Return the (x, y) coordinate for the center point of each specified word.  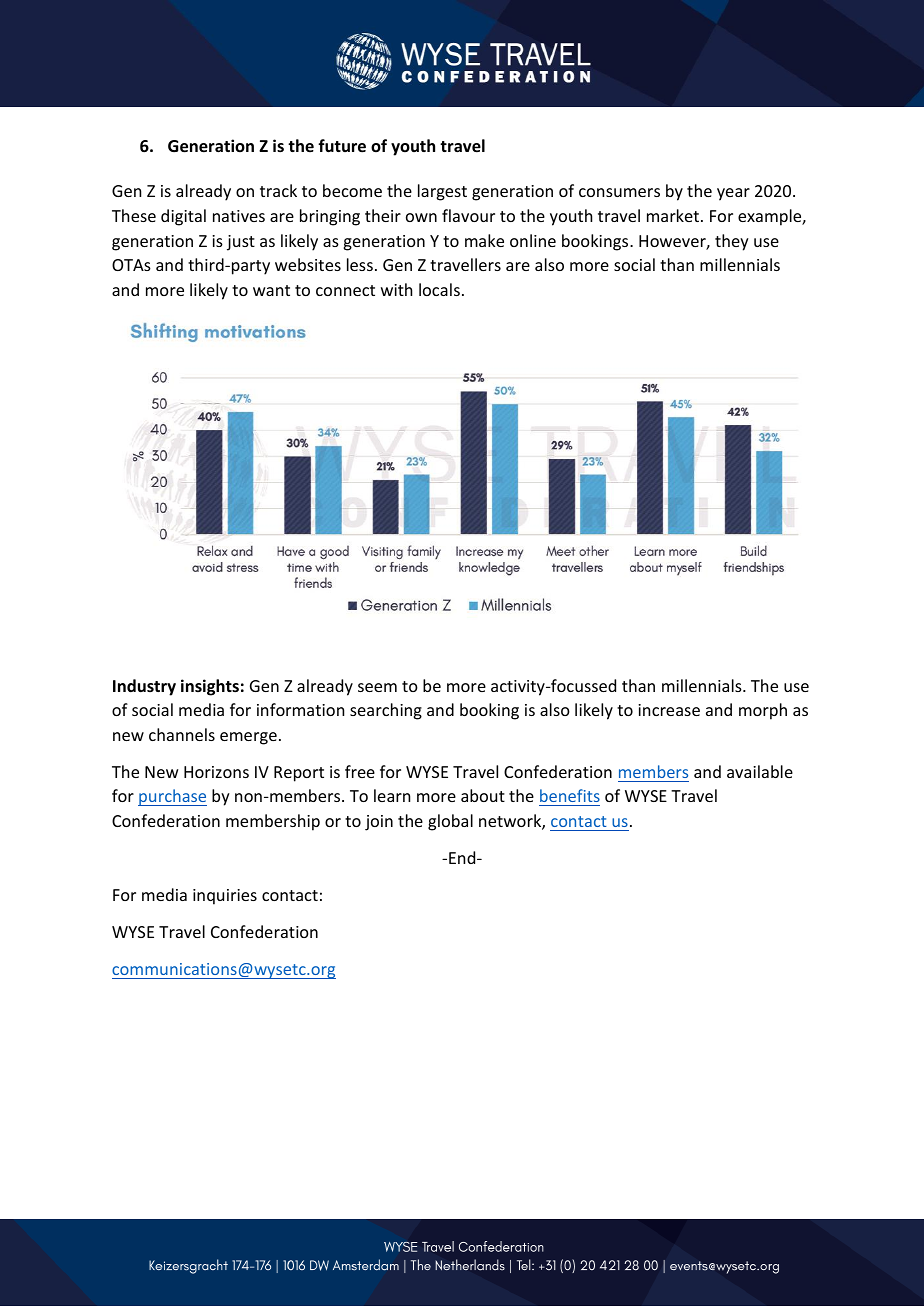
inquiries (225, 897)
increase (669, 710)
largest (442, 192)
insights (210, 687)
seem (377, 687)
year (733, 194)
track (278, 190)
